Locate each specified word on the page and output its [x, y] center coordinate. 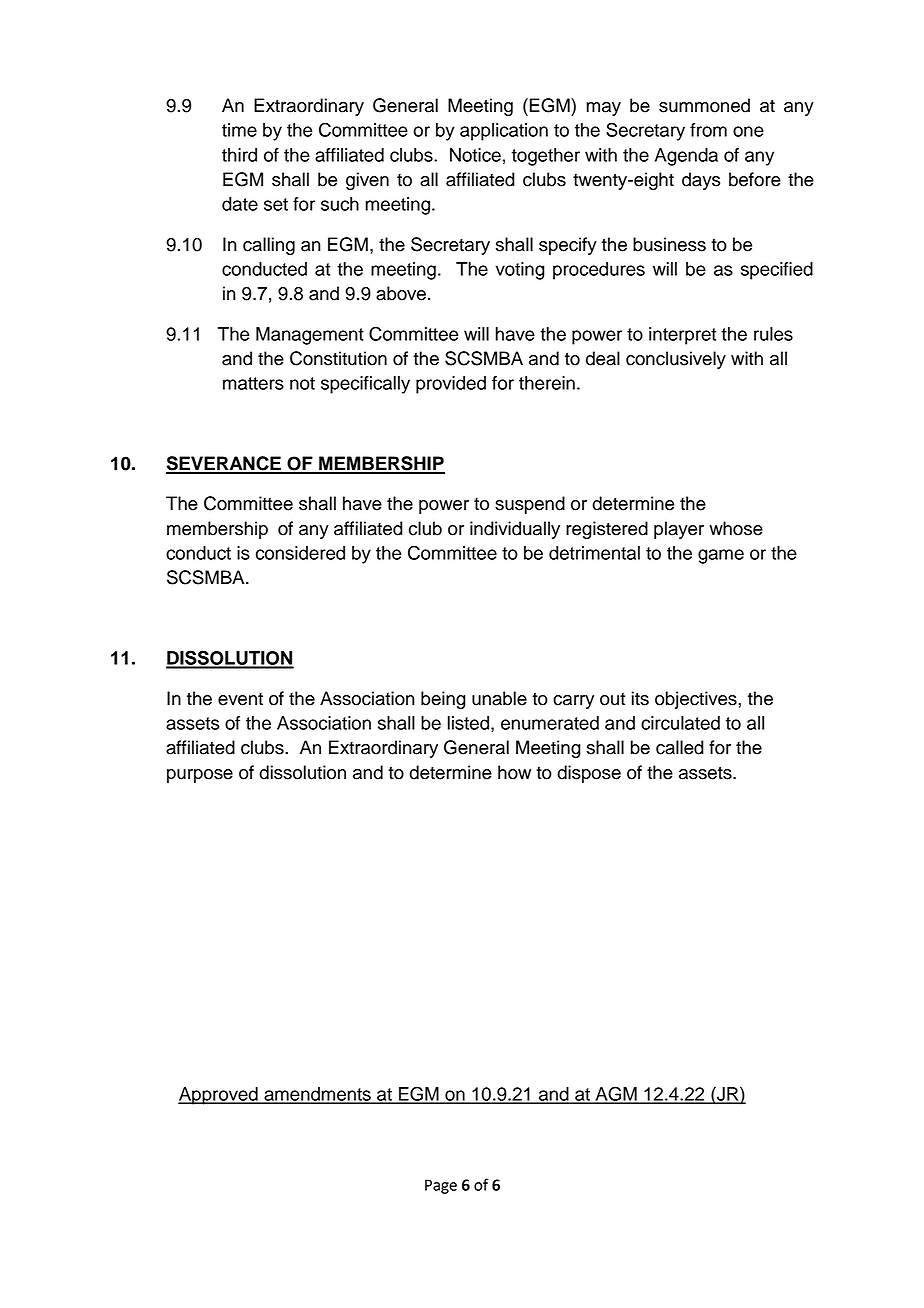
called [680, 747]
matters [253, 383]
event [240, 699]
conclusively [676, 360]
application [504, 132]
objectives [697, 700]
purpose [200, 776]
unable [499, 698]
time [239, 130]
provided [451, 385]
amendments [317, 1095]
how [514, 772]
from [708, 130]
